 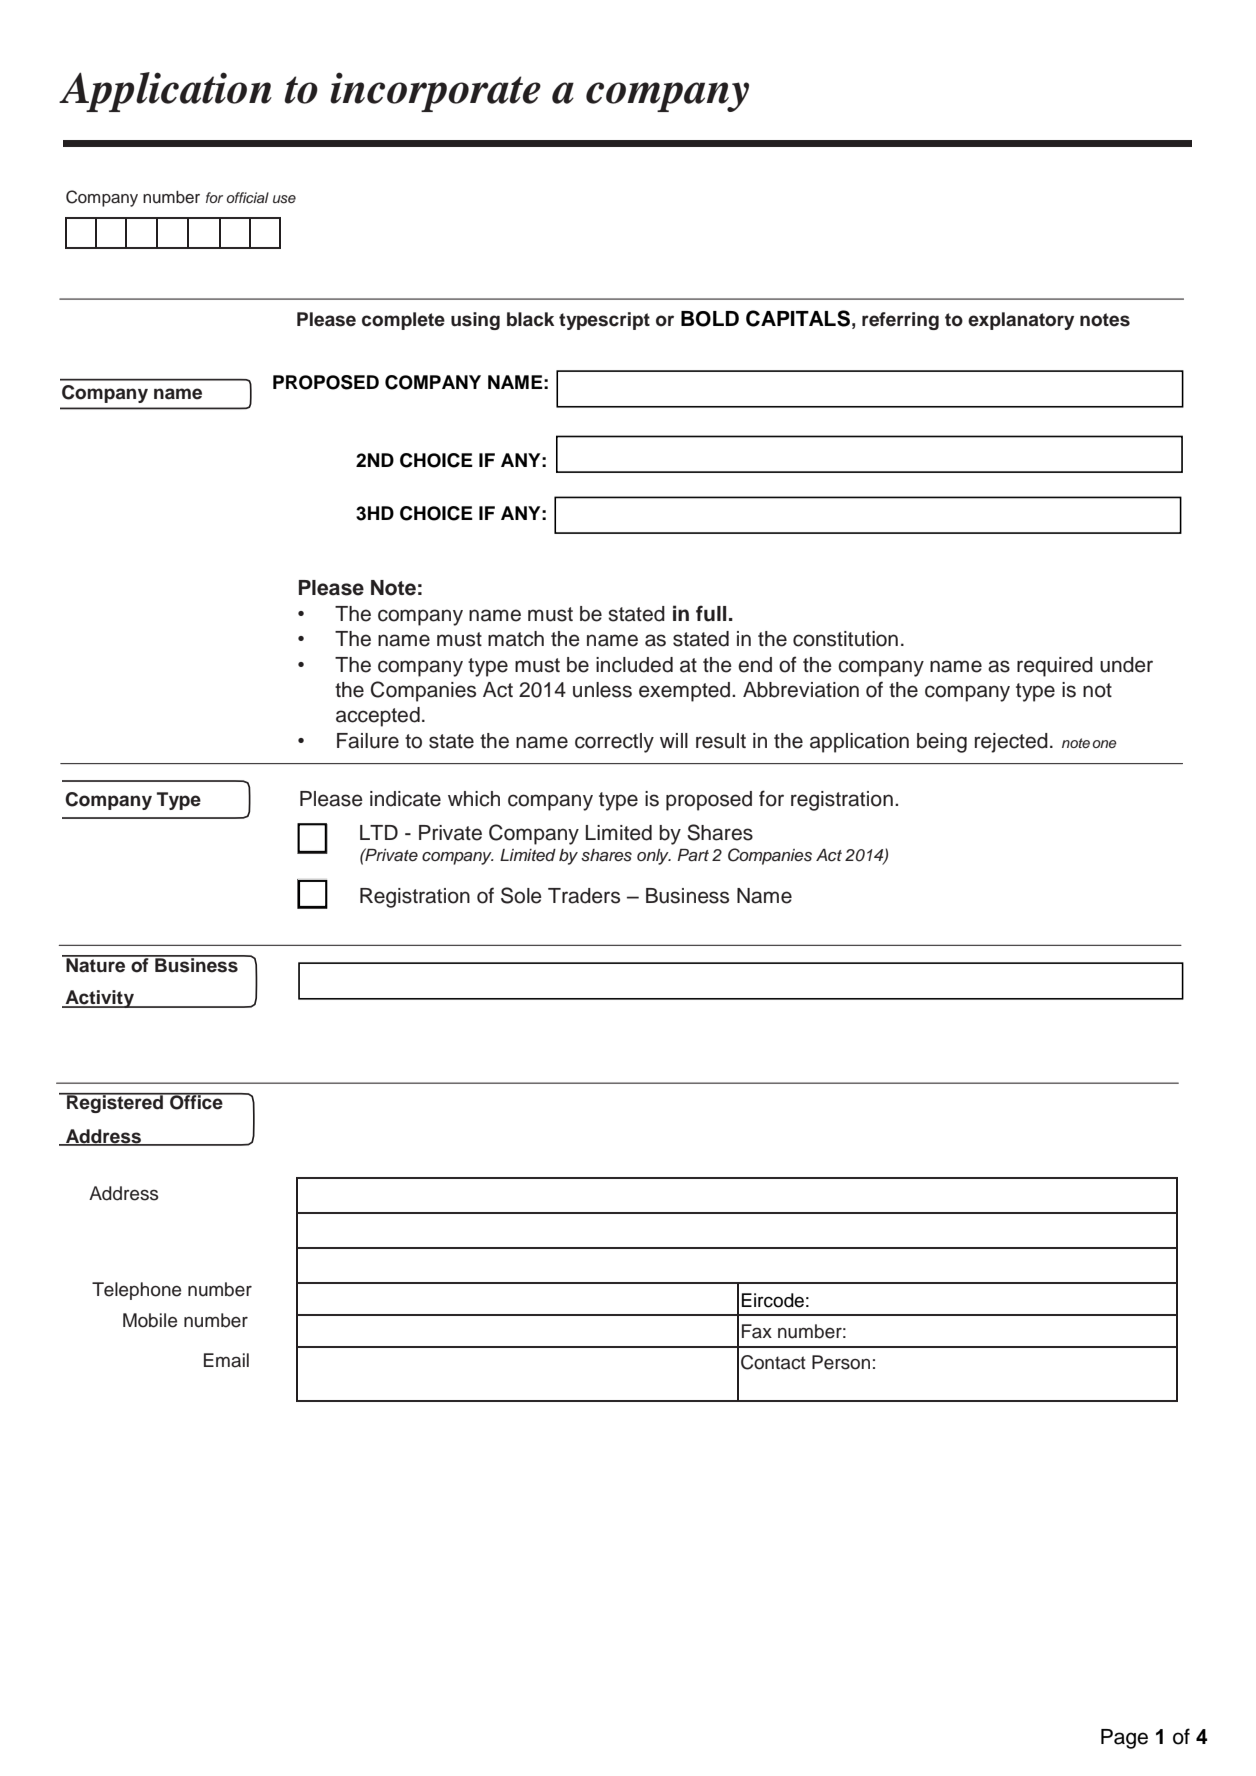 What do you see at coordinates (711, 613) in the screenshot?
I see `full` at bounding box center [711, 613].
